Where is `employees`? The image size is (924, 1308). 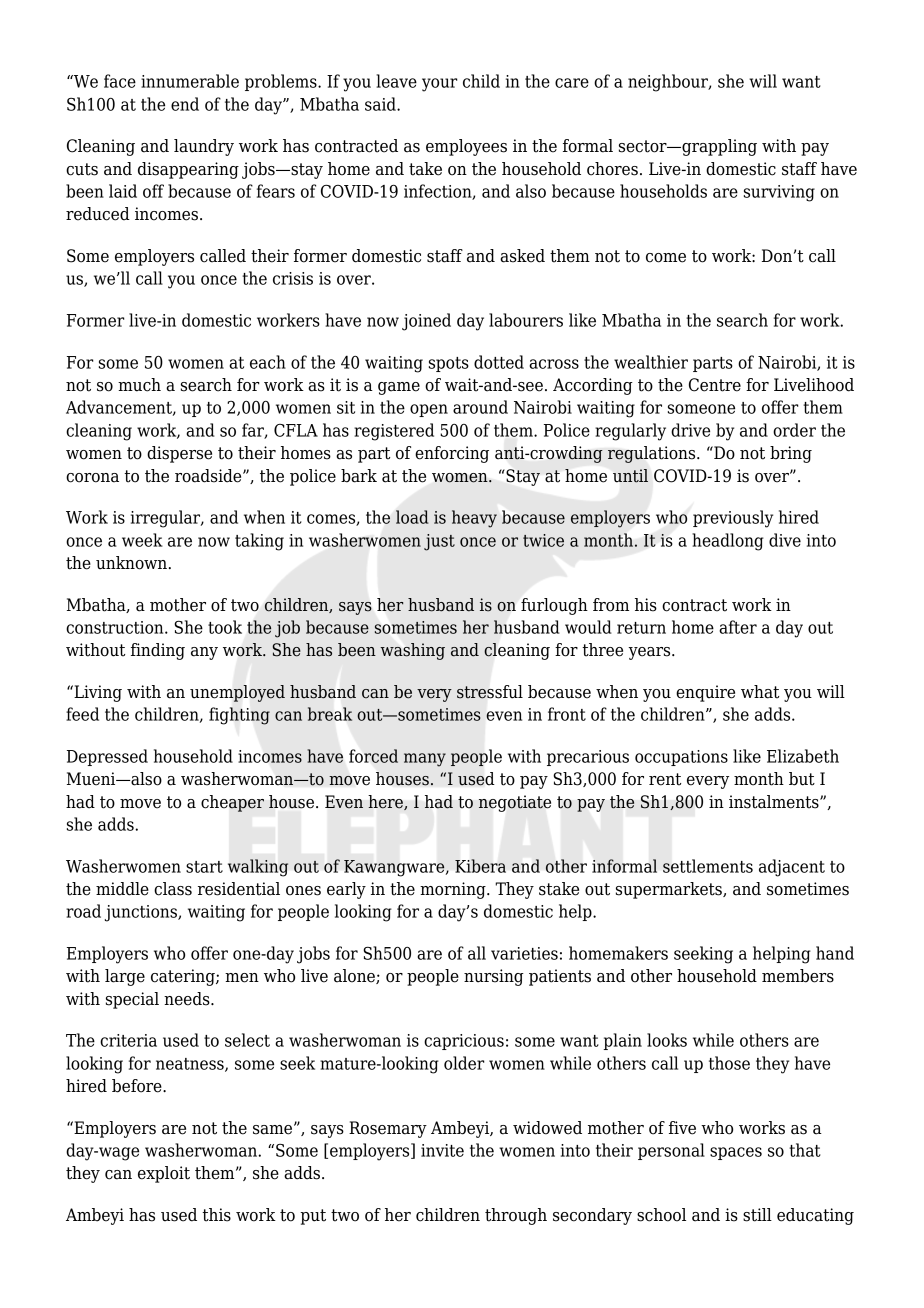 employees is located at coordinates (466, 147).
